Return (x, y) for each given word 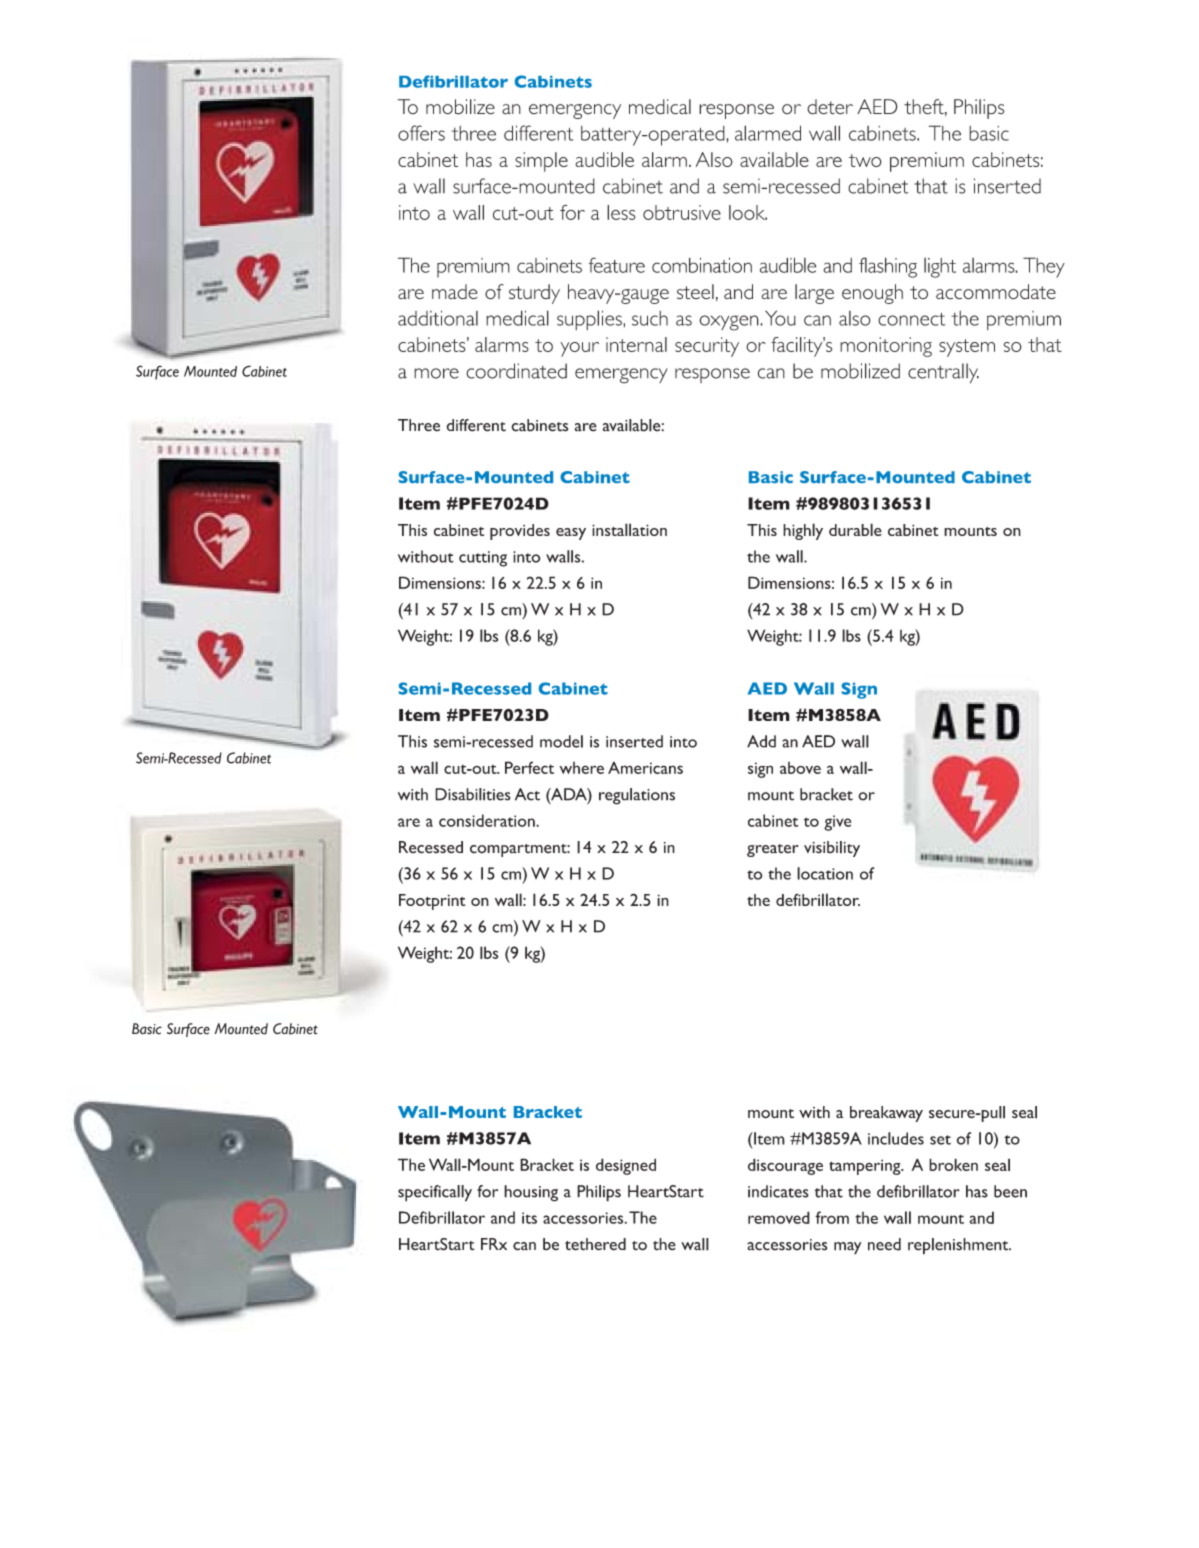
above (800, 768)
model (561, 741)
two (865, 160)
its (529, 1218)
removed (779, 1217)
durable (855, 529)
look (748, 212)
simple (541, 162)
